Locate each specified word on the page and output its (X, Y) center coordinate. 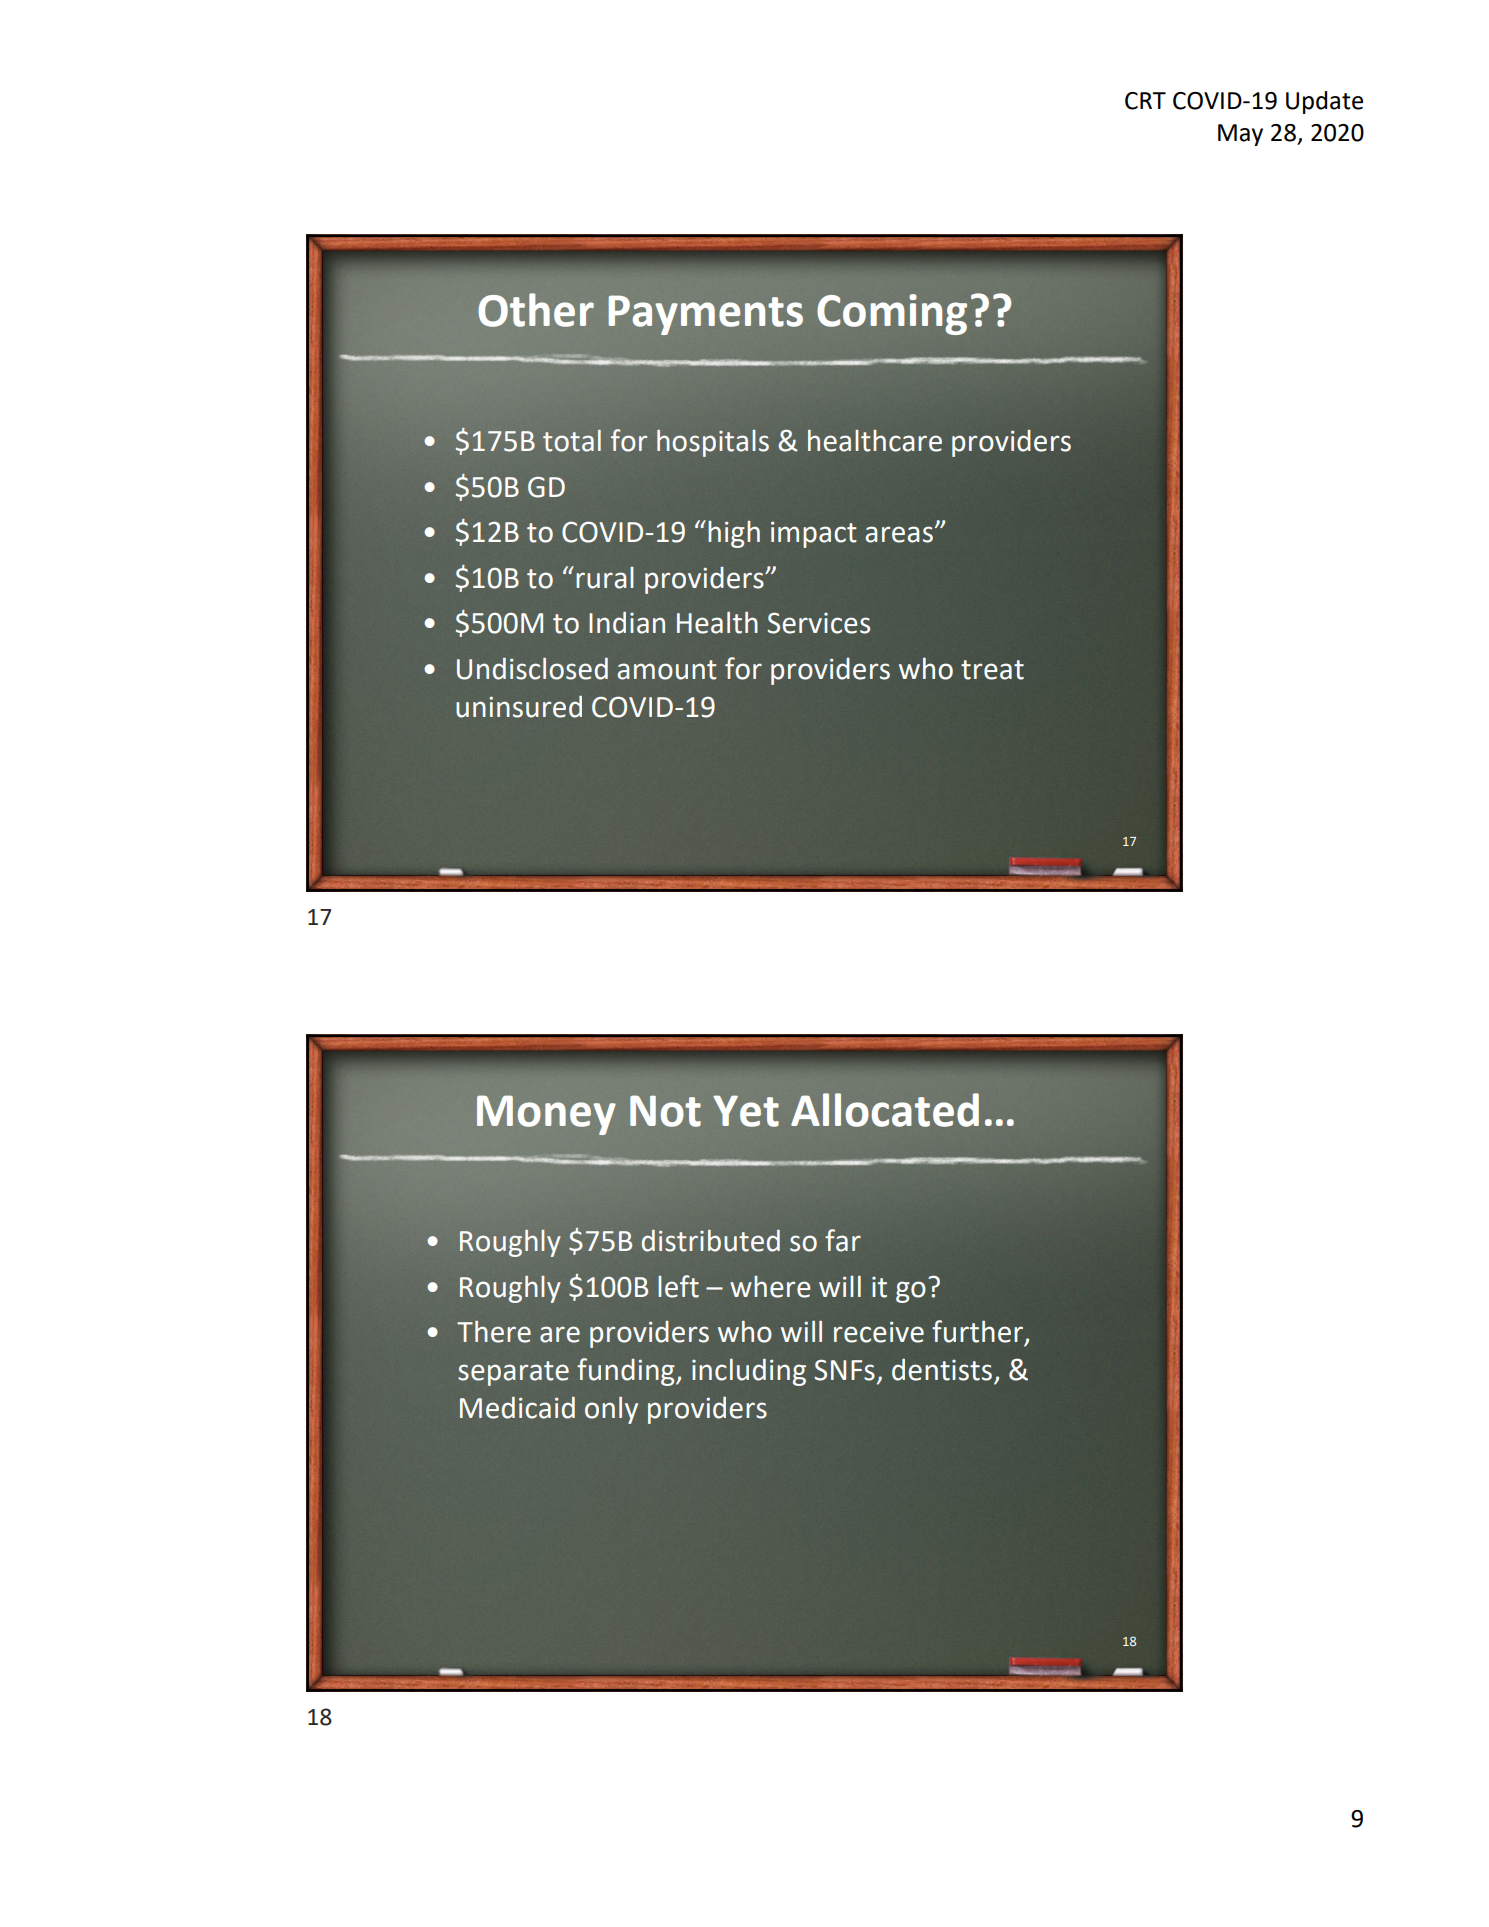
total (572, 441)
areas (899, 534)
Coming (892, 314)
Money (546, 1115)
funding (627, 1372)
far (843, 1240)
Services (818, 623)
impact (814, 534)
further (979, 1332)
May (1240, 135)
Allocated (885, 1110)
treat (992, 670)
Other (536, 310)
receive (879, 1332)
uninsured (519, 707)
